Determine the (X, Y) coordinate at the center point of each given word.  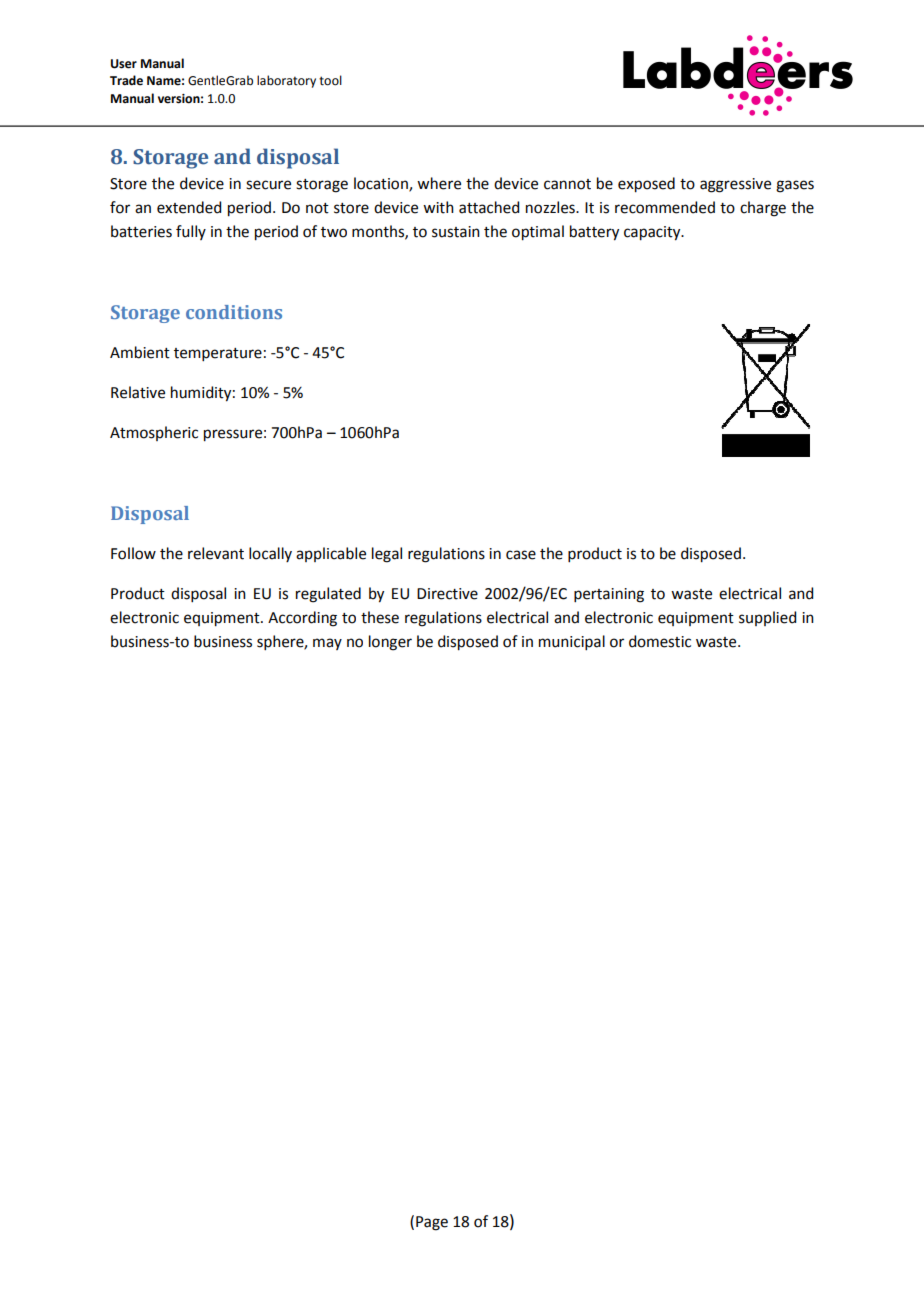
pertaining (609, 595)
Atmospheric (154, 433)
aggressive (735, 185)
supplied (767, 618)
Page (432, 1223)
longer (390, 643)
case (521, 555)
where (439, 183)
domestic (660, 641)
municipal (572, 642)
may (327, 644)
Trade (126, 80)
